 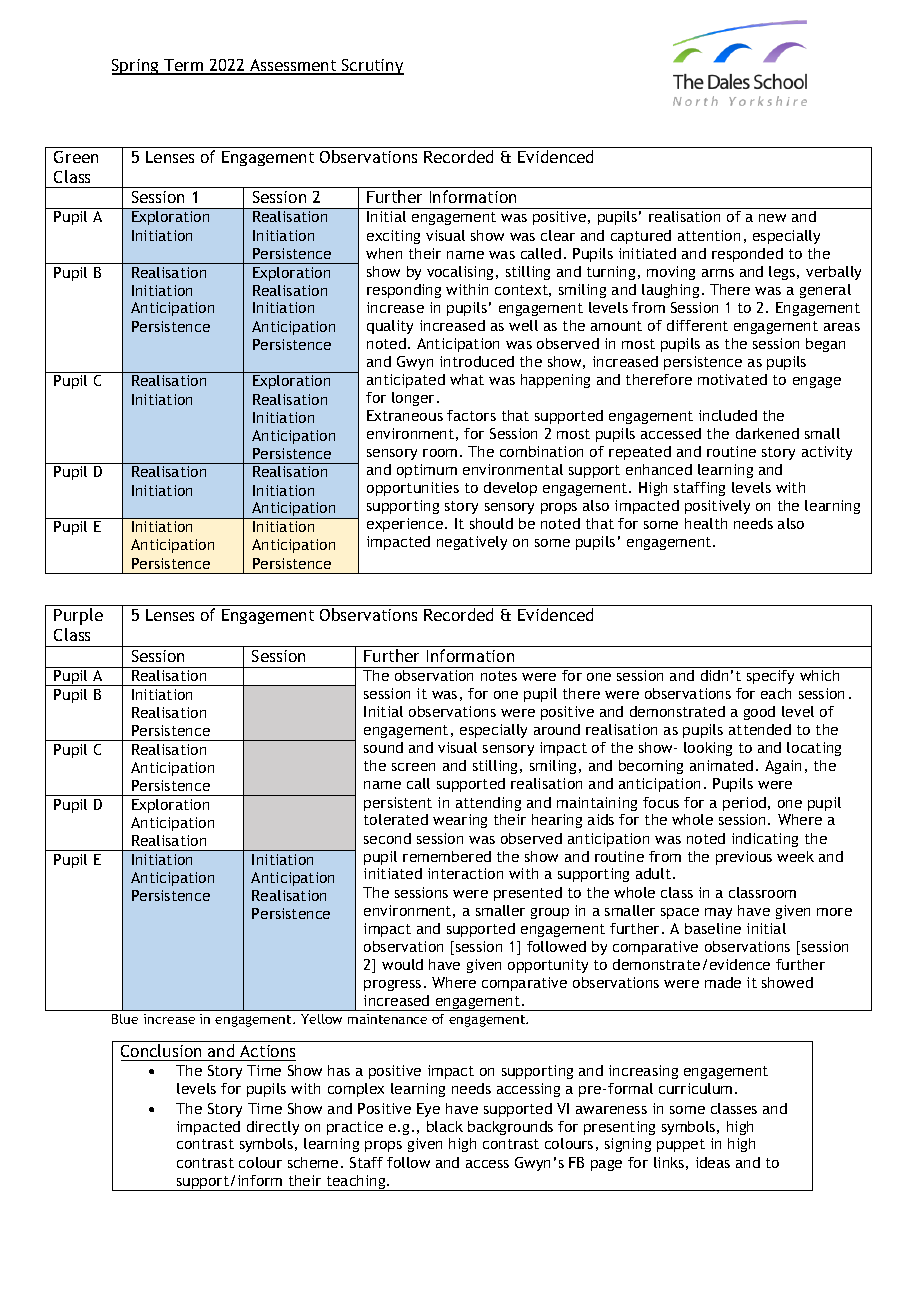 What do you see at coordinates (406, 525) in the screenshot?
I see `experience` at bounding box center [406, 525].
